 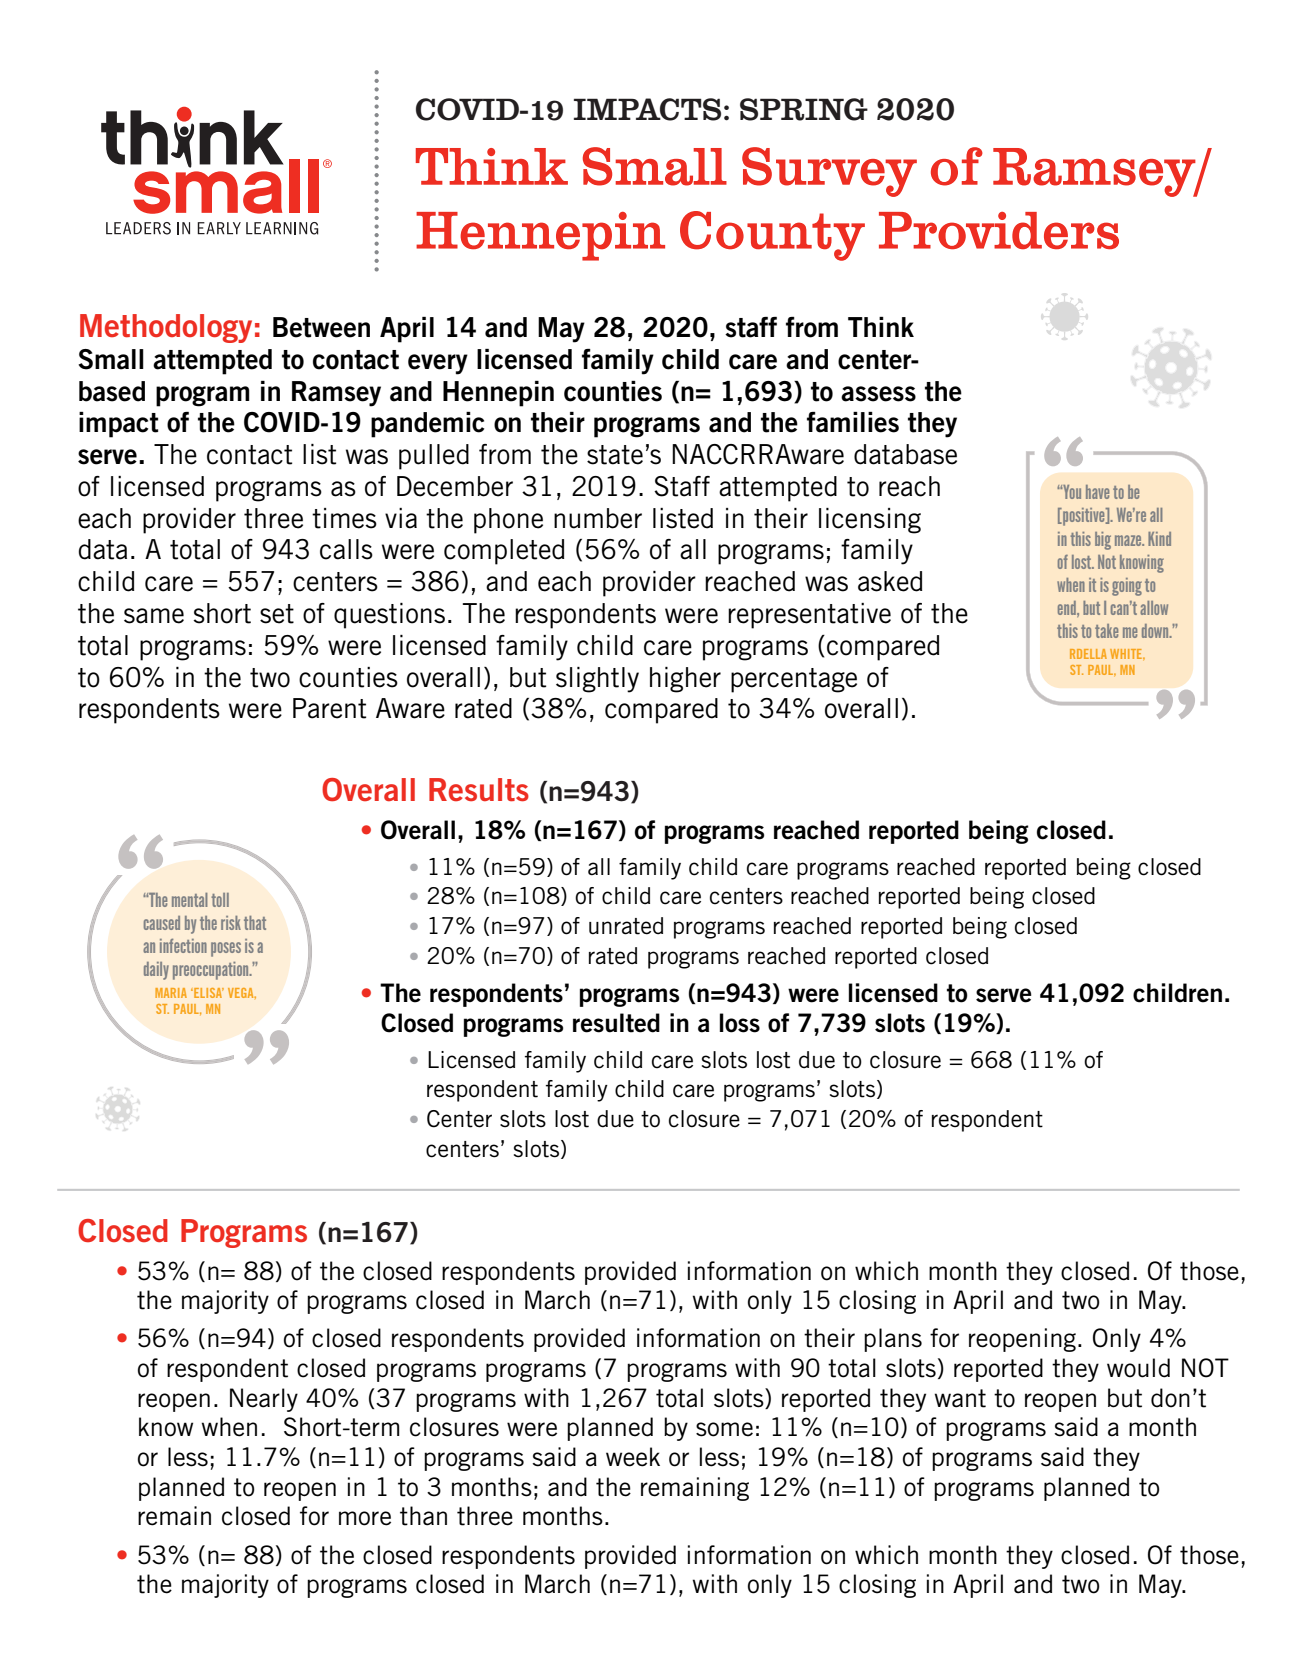 What do you see at coordinates (321, 327) in the screenshot?
I see `Between` at bounding box center [321, 327].
